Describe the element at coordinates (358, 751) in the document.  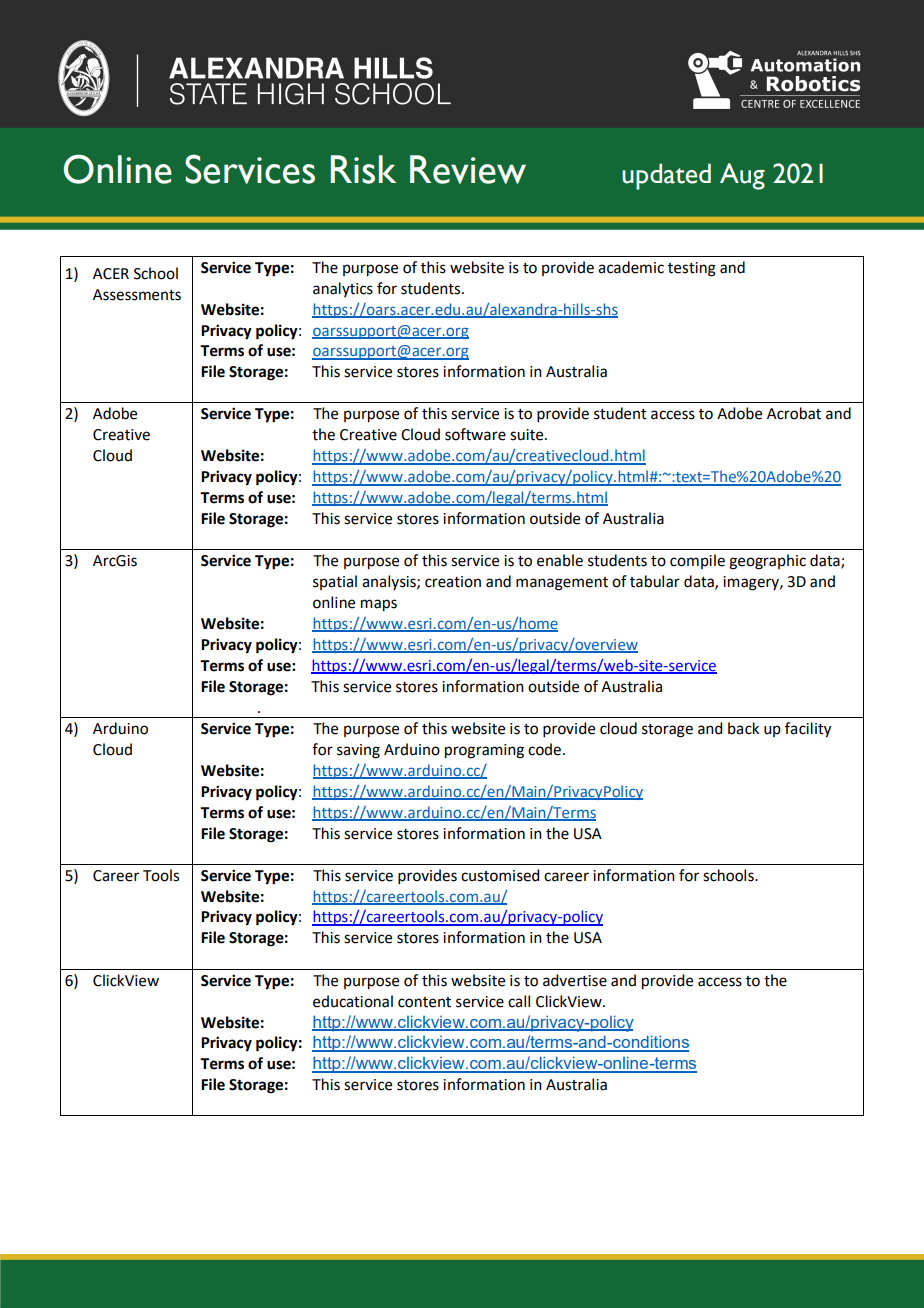
I see `saving` at that location.
